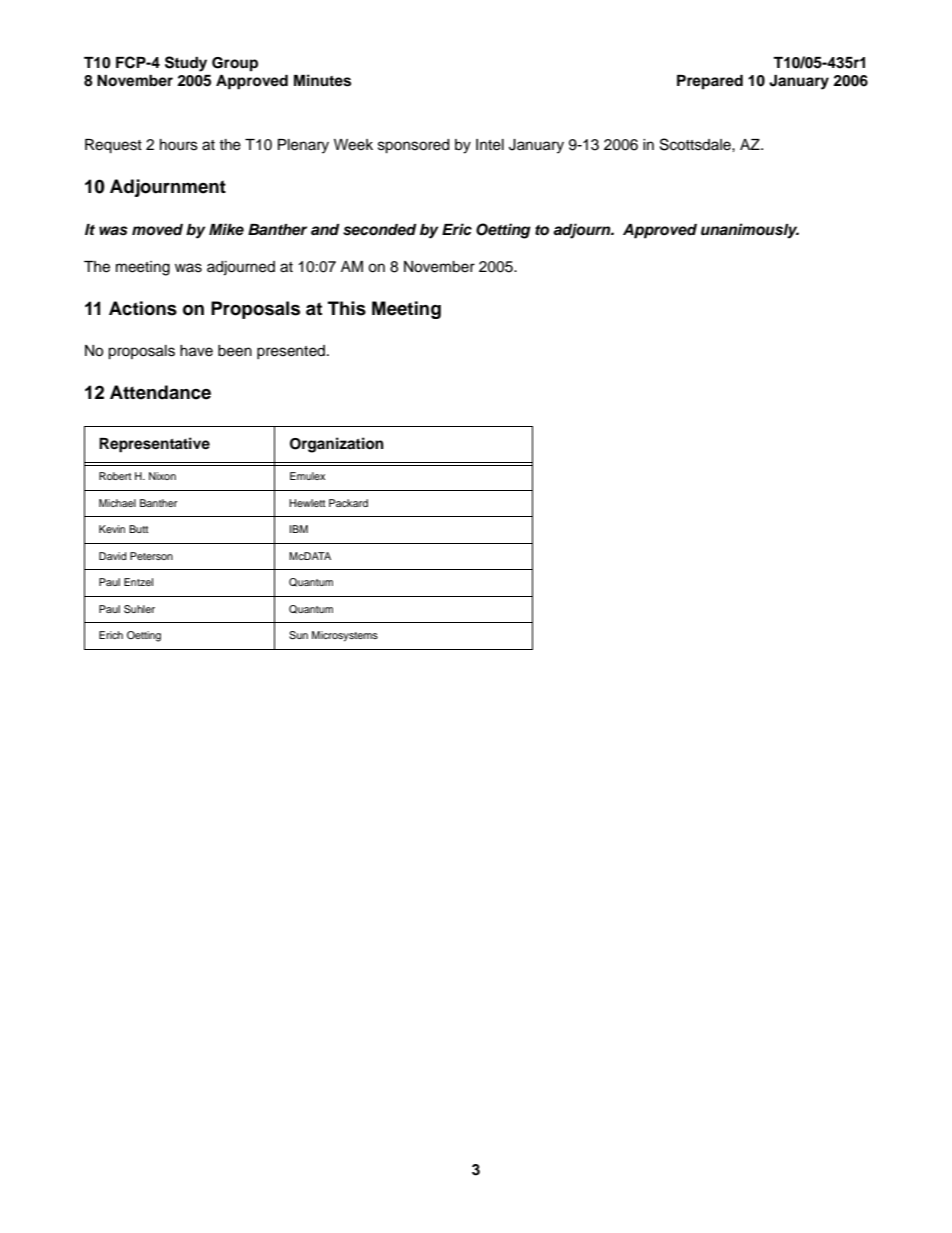 Image resolution: width=952 pixels, height=1233 pixels. What do you see at coordinates (298, 635) in the screenshot?
I see `Sun` at bounding box center [298, 635].
